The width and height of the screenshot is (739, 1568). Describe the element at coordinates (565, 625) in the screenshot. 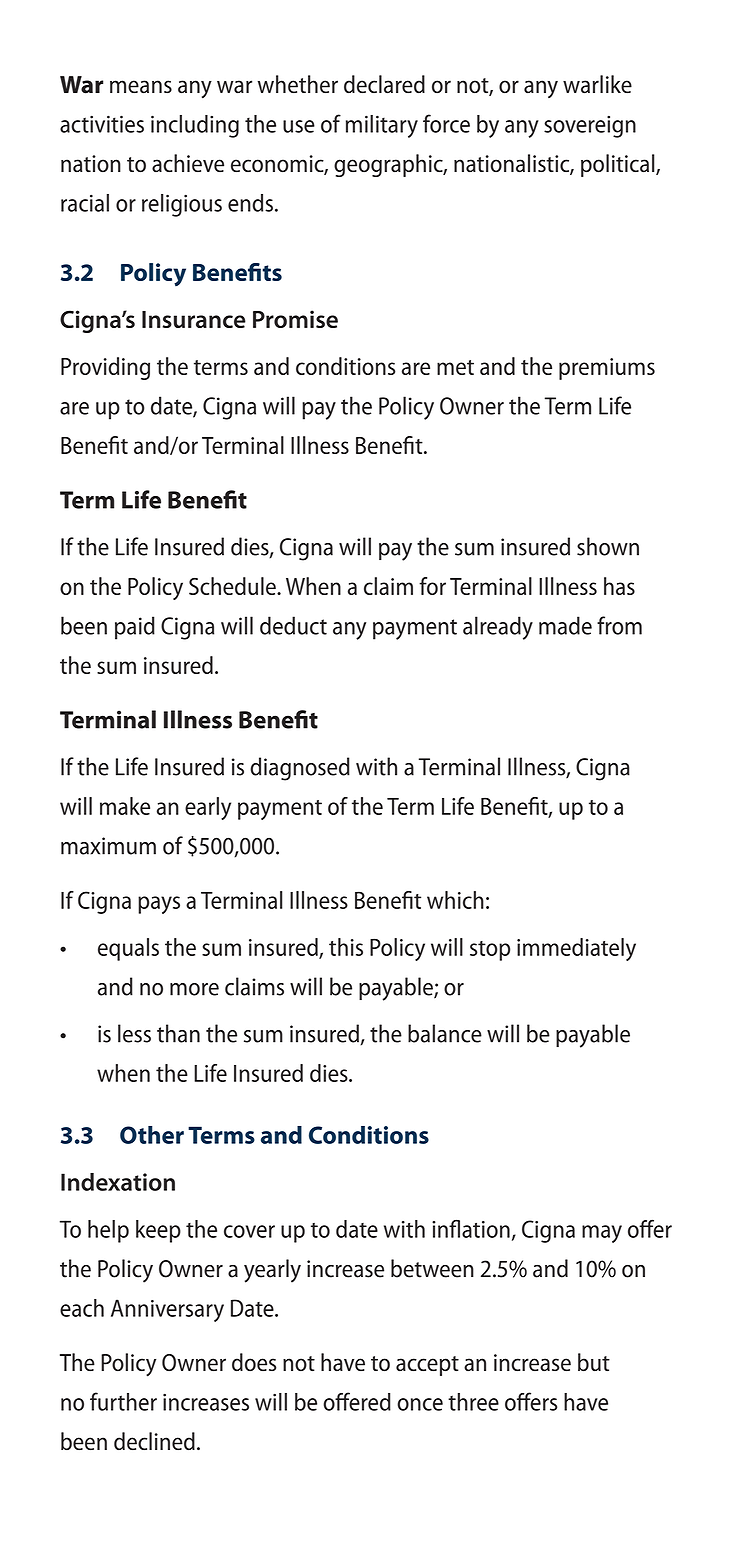

I see `made` at that location.
